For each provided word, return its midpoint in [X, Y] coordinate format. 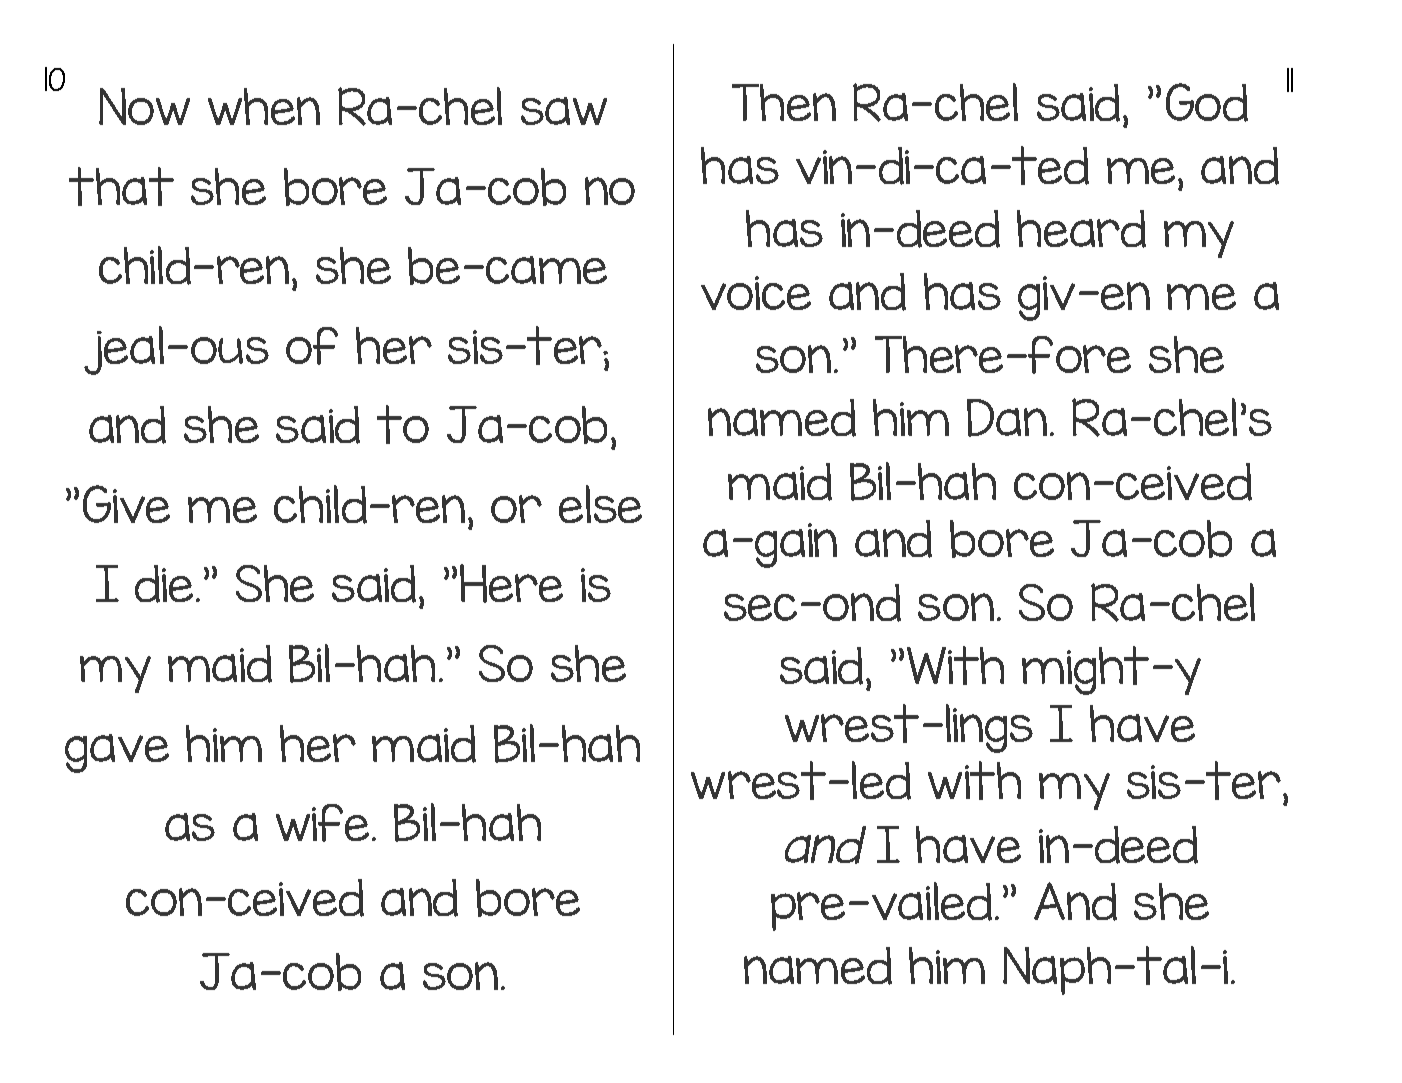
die [164, 584]
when [264, 106]
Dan [1007, 418]
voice [756, 293]
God [1207, 102]
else [600, 504]
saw [564, 111]
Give [126, 504]
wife [322, 823]
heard [1081, 229]
